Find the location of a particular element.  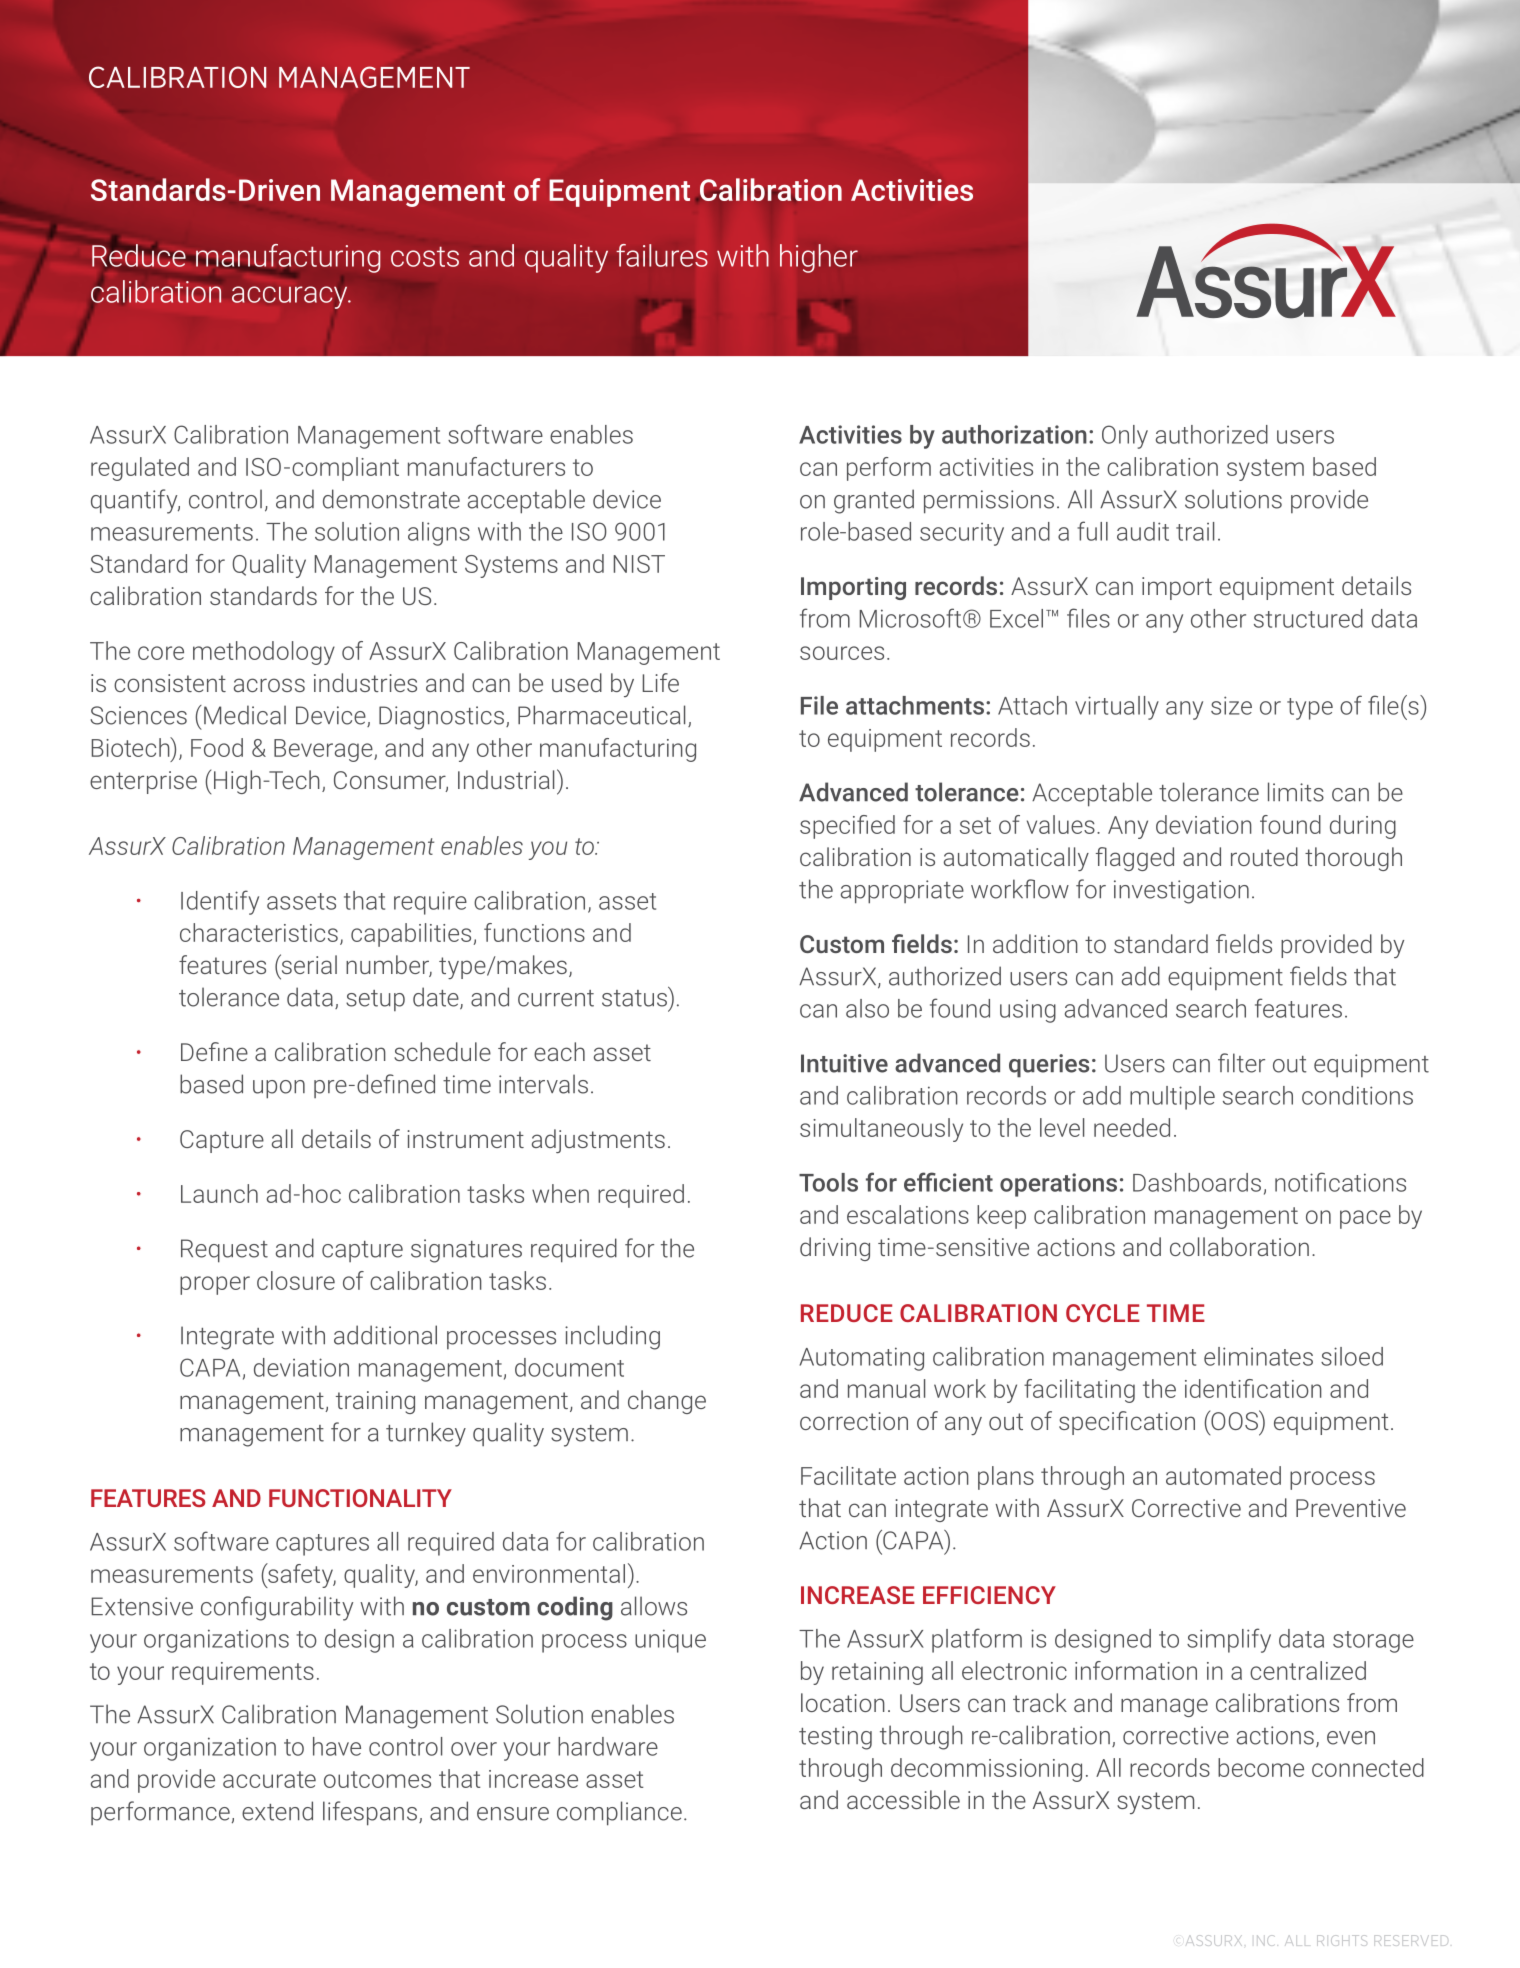

upon is located at coordinates (279, 1089).
